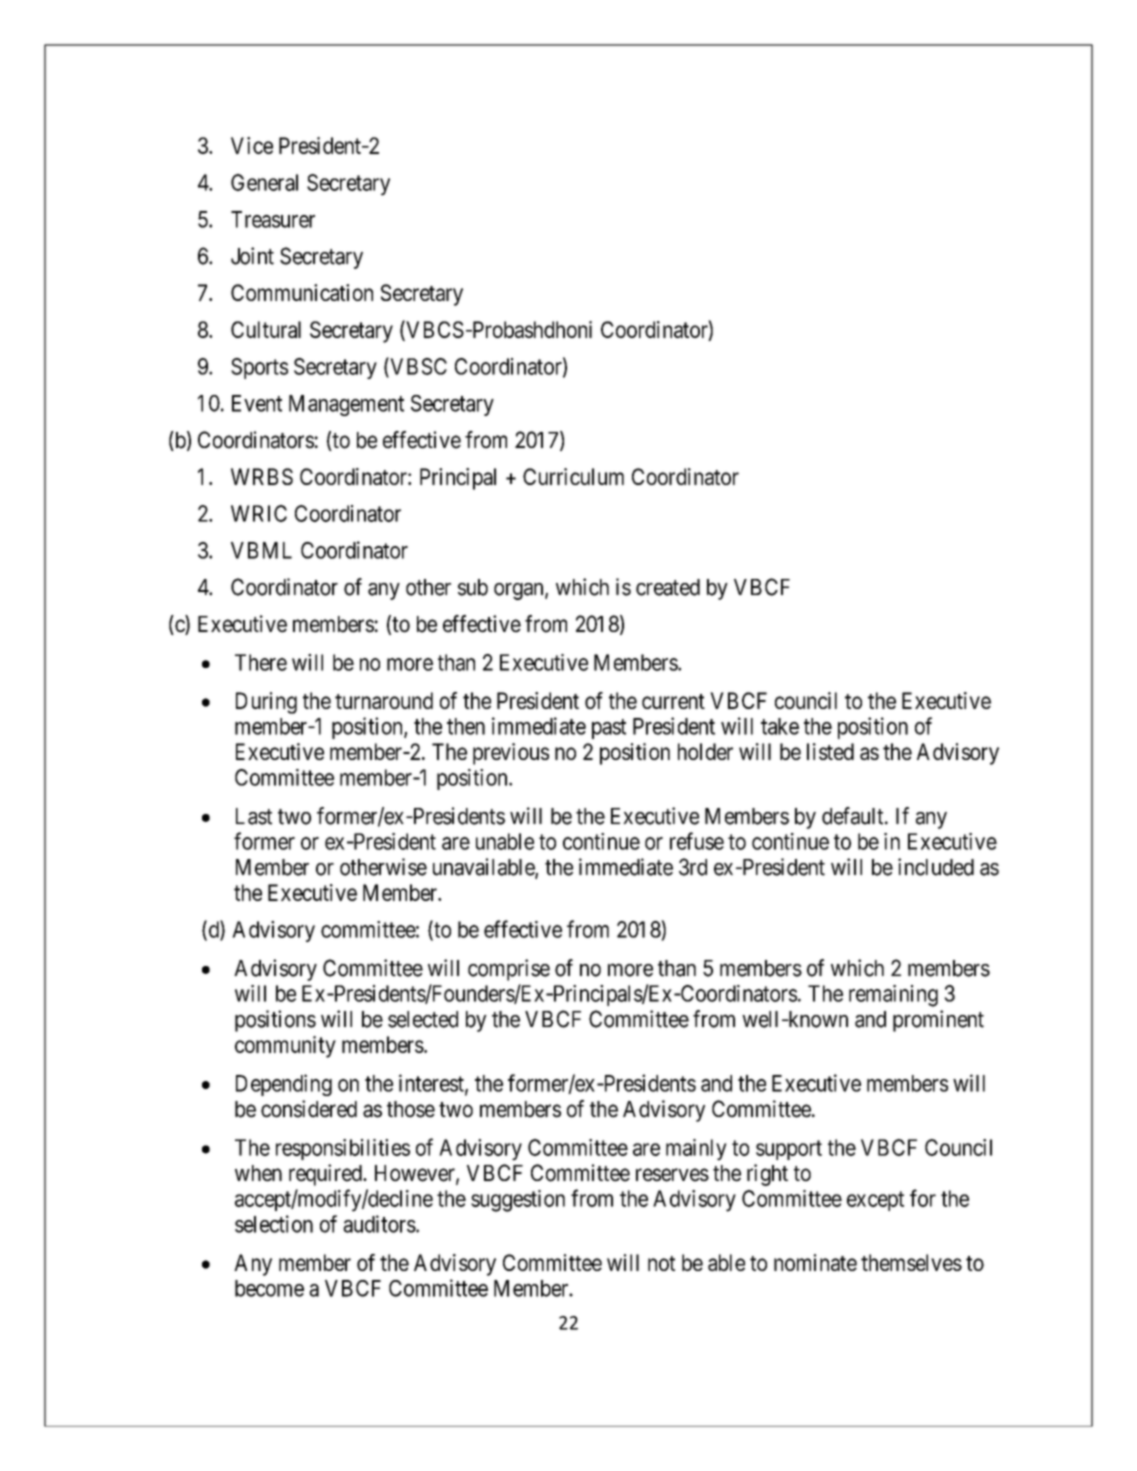 The height and width of the page is (1471, 1137). What do you see at coordinates (302, 292) in the page?
I see `Communication` at bounding box center [302, 292].
